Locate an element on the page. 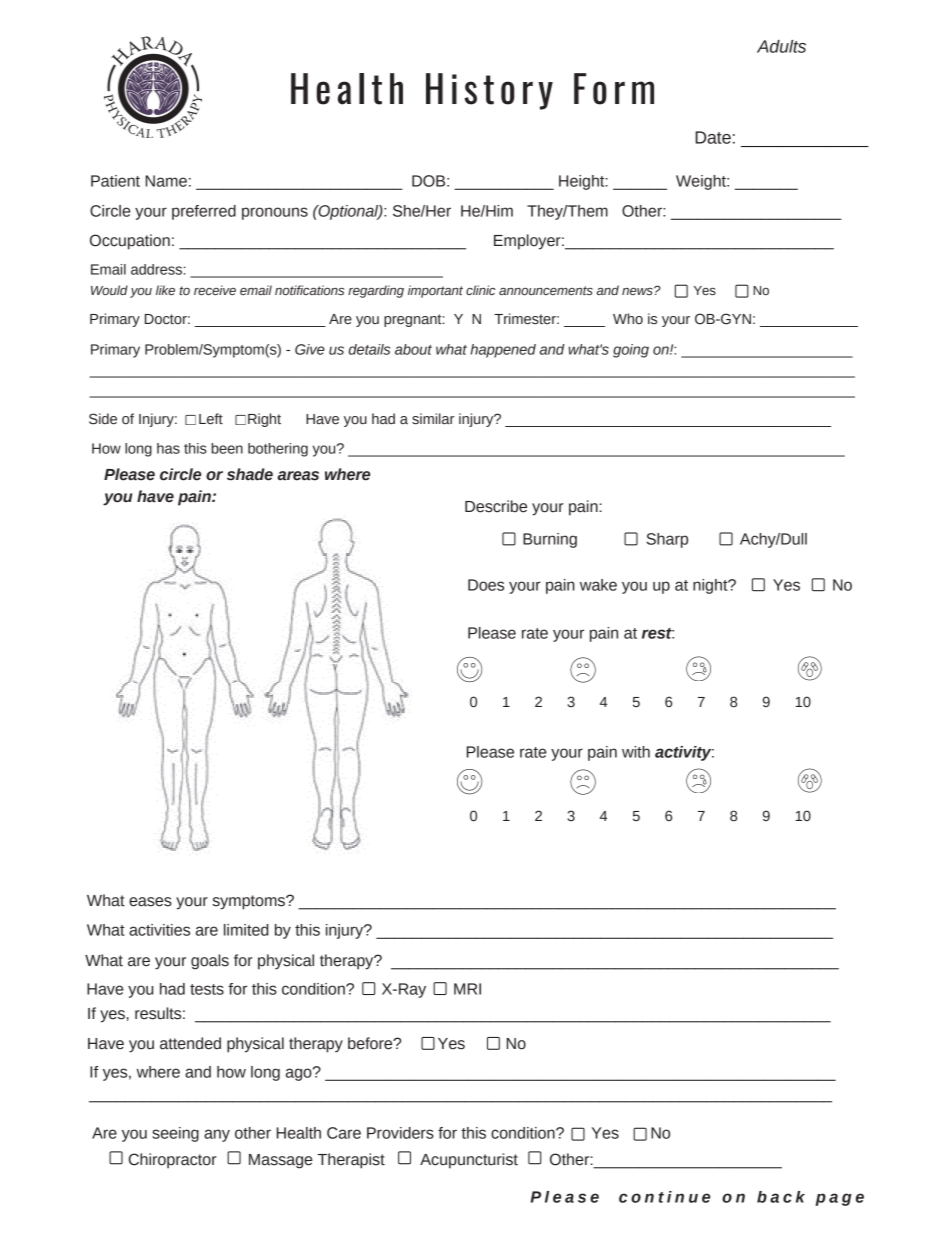 The width and height of the image is (952, 1233). has is located at coordinates (168, 448).
